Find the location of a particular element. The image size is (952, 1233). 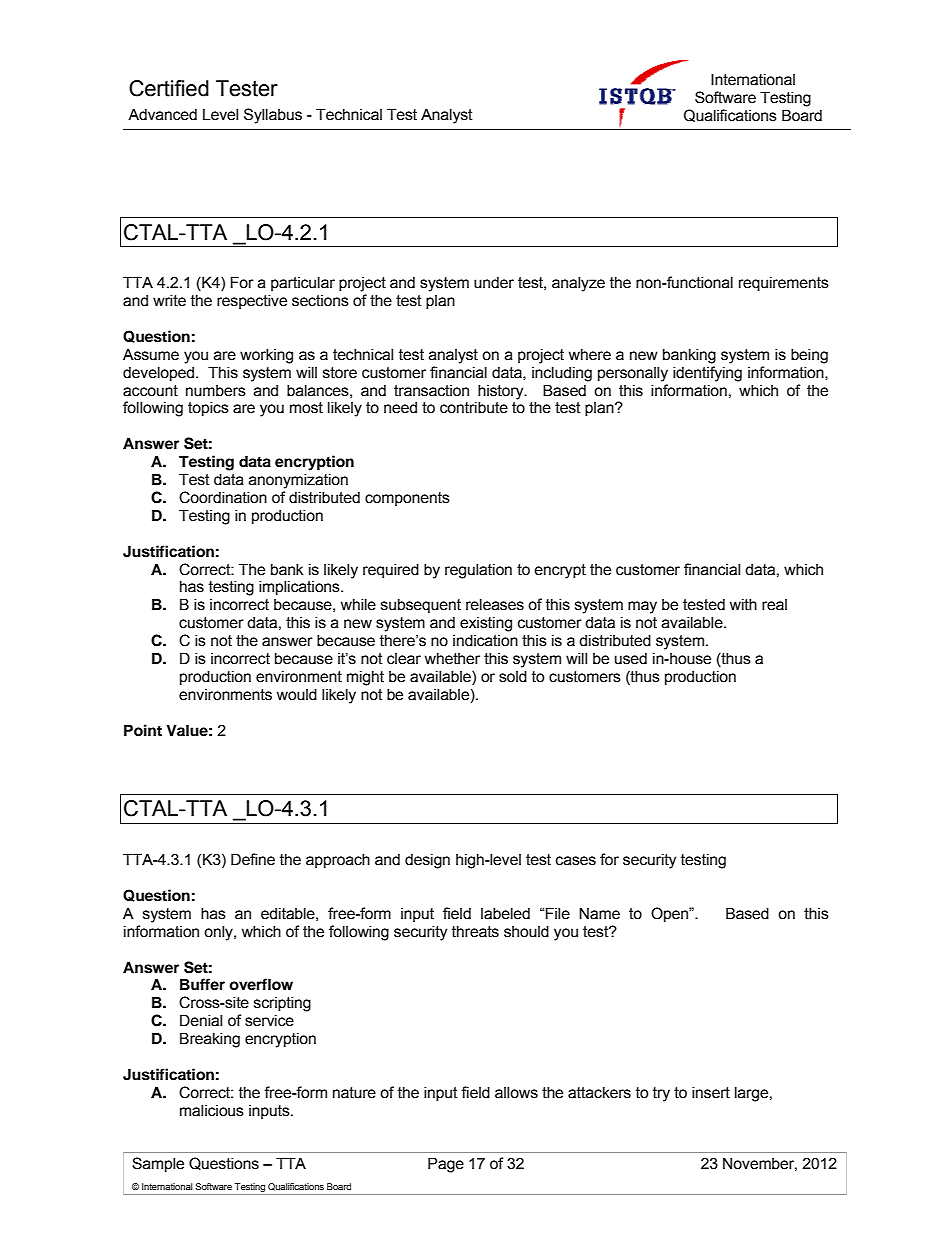

malicious is located at coordinates (212, 1110).
